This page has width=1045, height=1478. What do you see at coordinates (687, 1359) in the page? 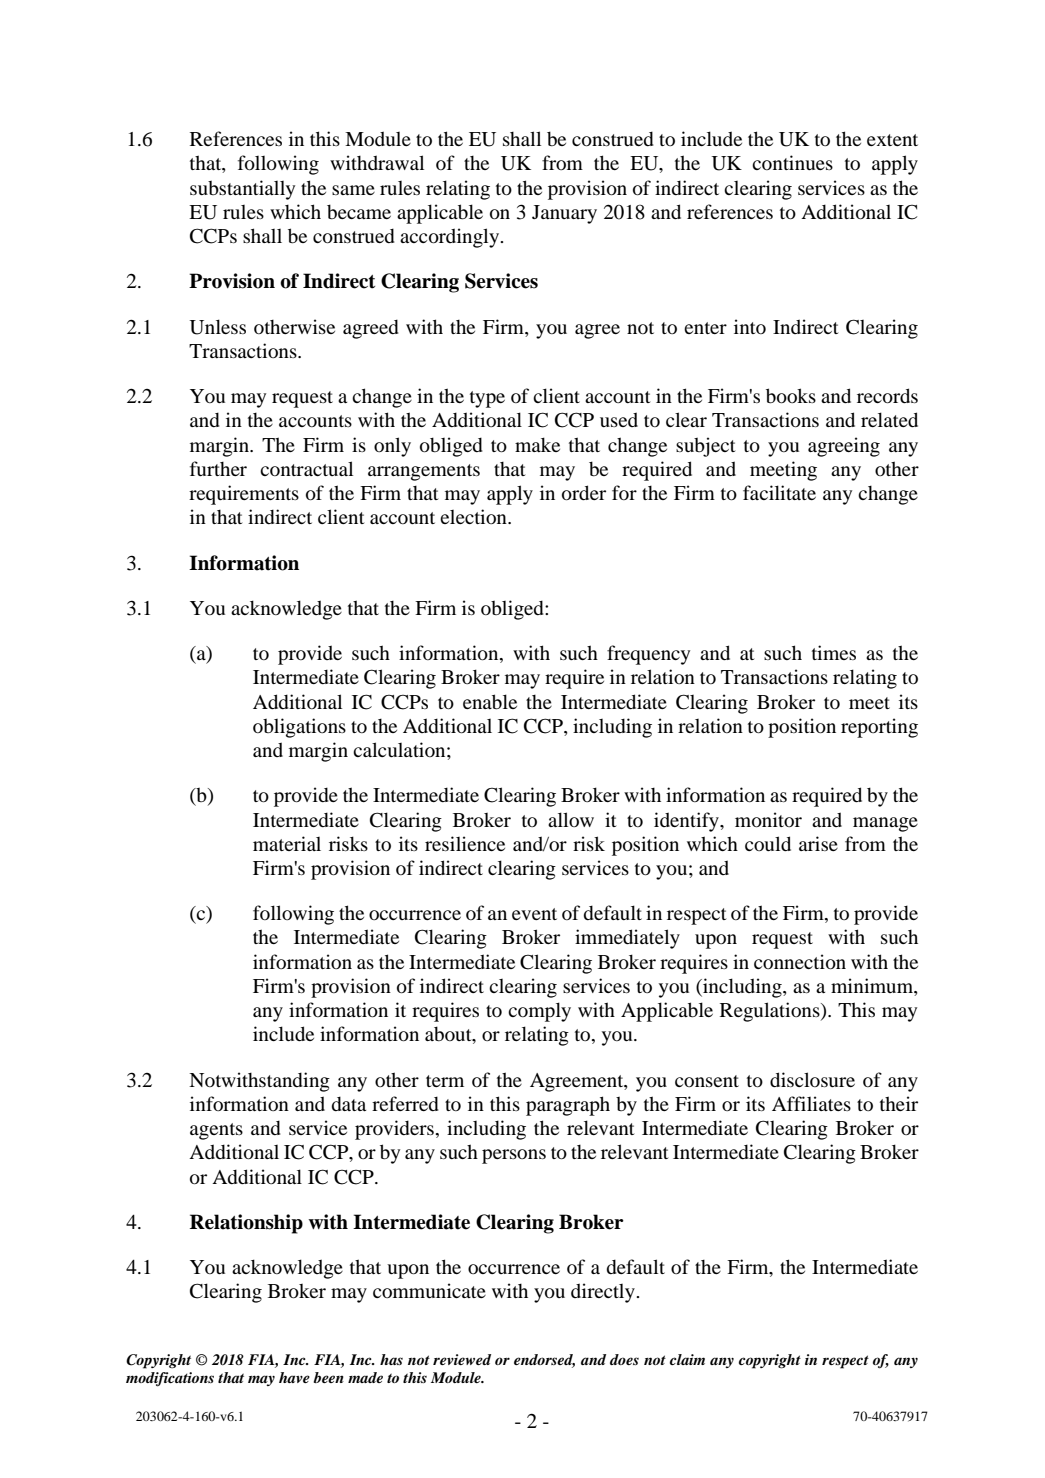
I see `claim` at bounding box center [687, 1359].
